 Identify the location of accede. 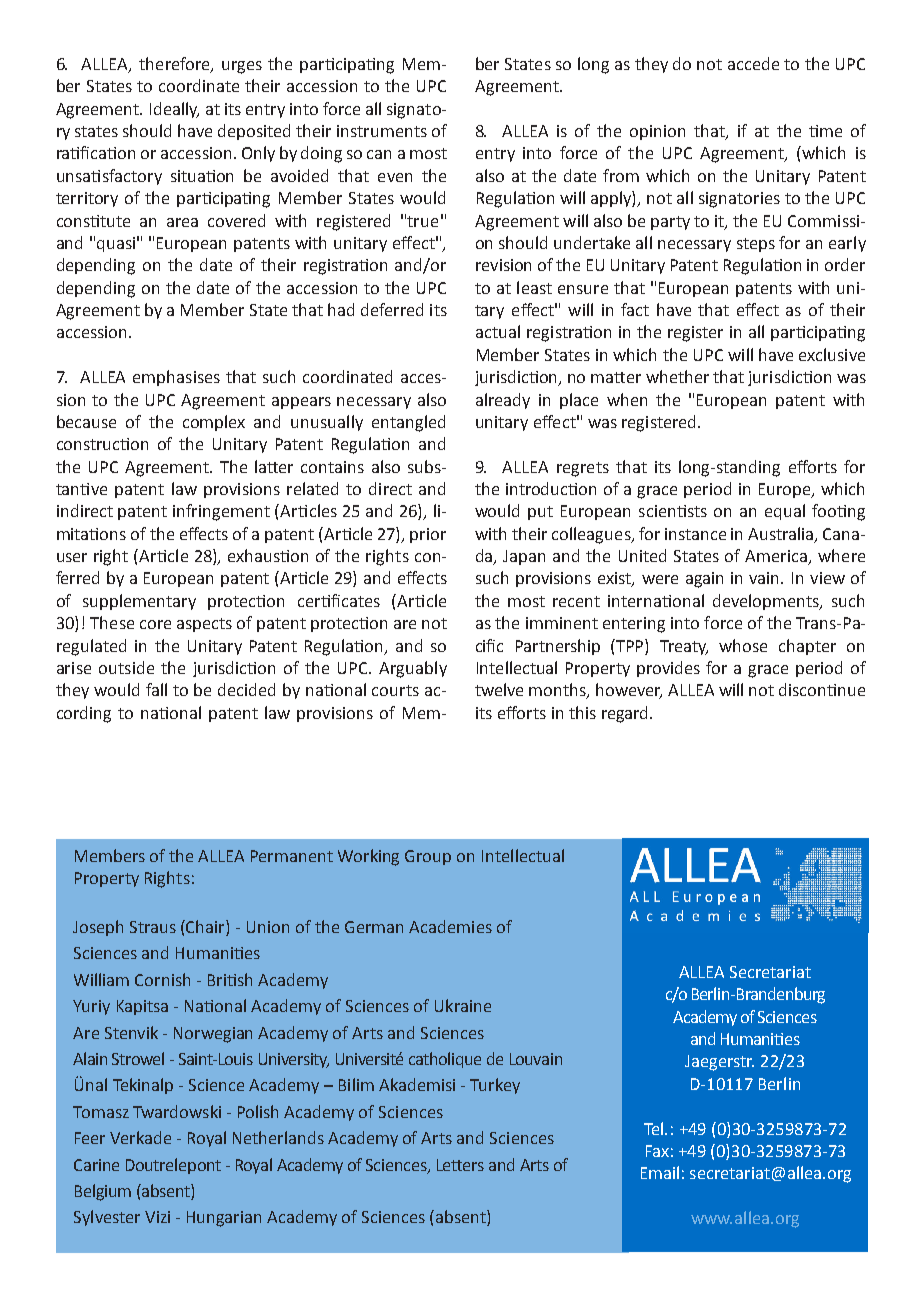
(753, 63).
